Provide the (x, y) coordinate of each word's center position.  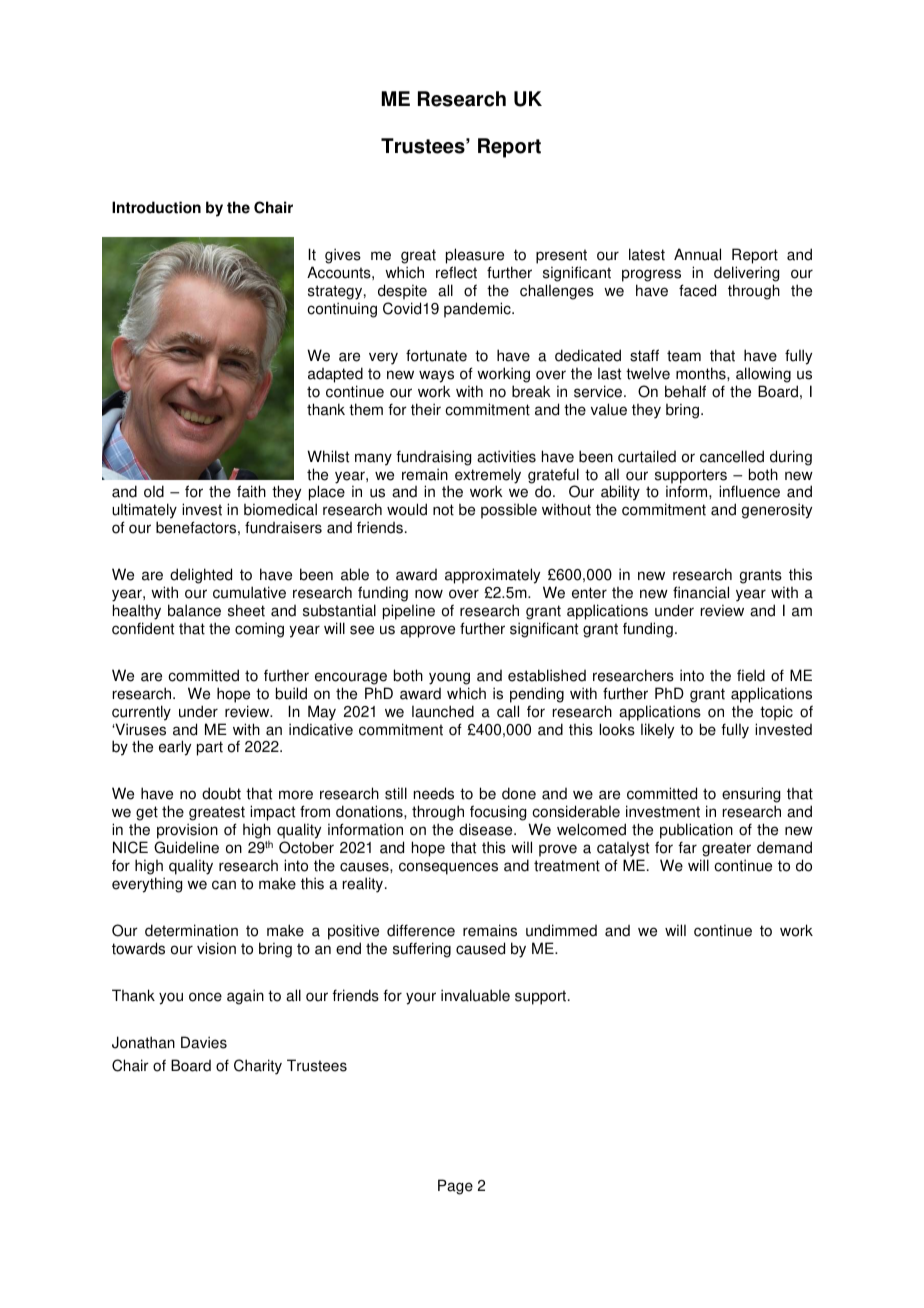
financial (701, 592)
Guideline (186, 847)
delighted (201, 577)
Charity (258, 1067)
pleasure (475, 257)
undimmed (561, 930)
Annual (697, 254)
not (443, 510)
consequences (448, 868)
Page (455, 1187)
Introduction (156, 207)
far (687, 847)
